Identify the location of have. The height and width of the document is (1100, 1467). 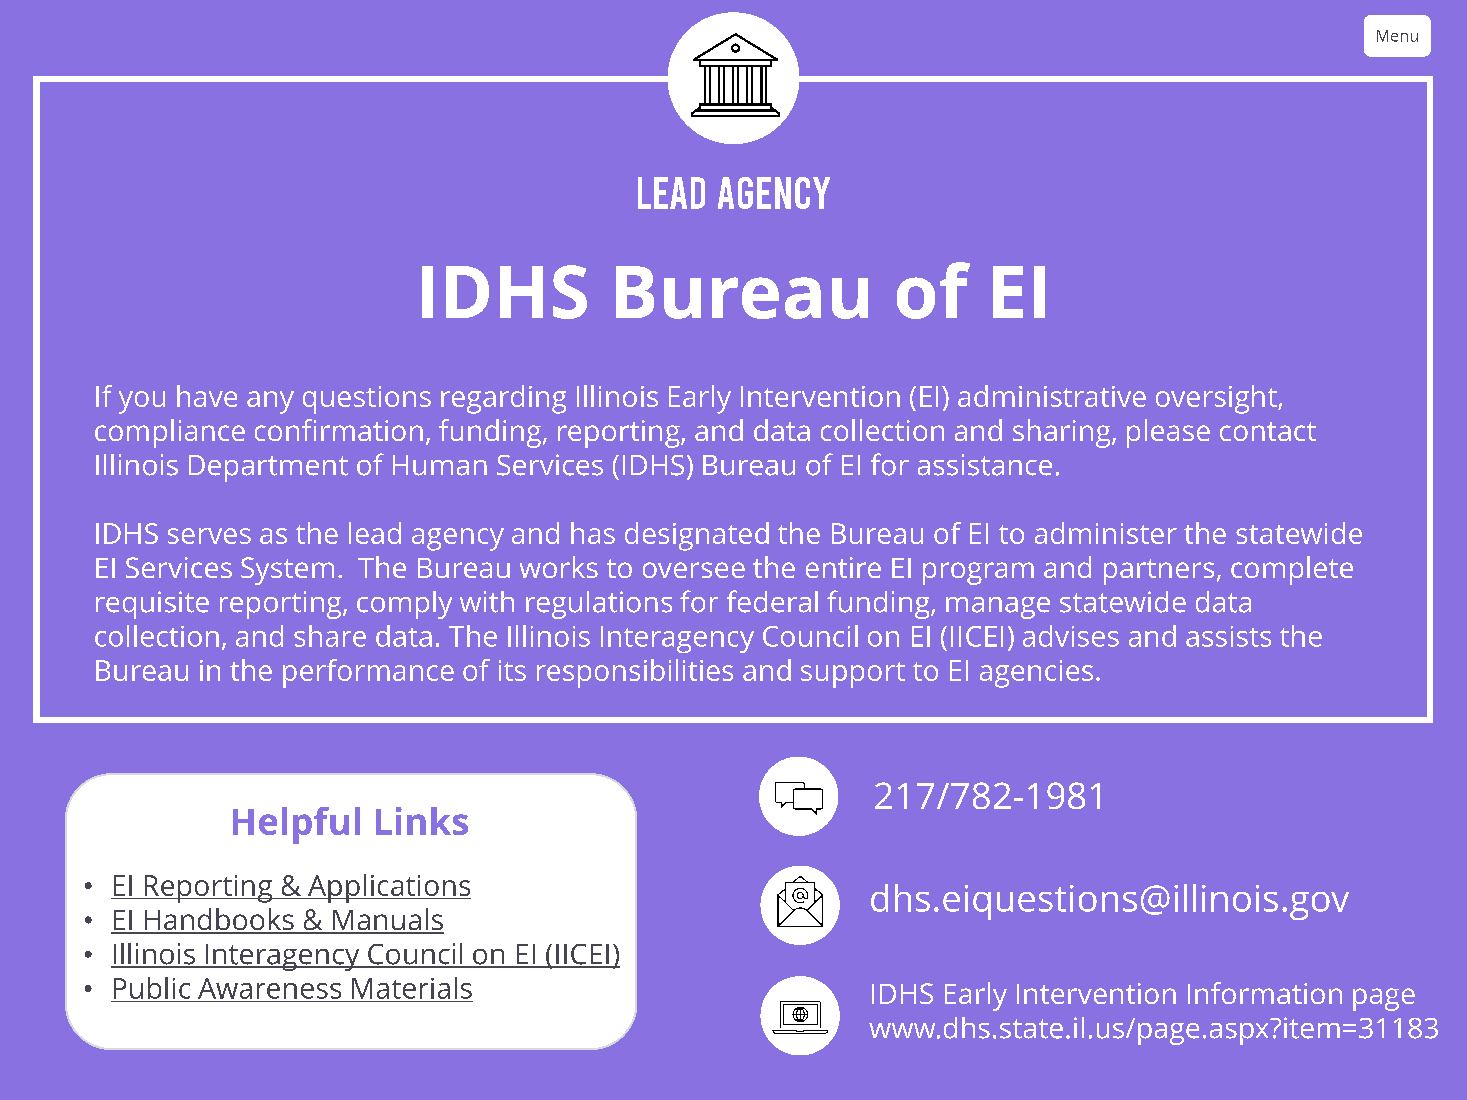
(207, 396).
